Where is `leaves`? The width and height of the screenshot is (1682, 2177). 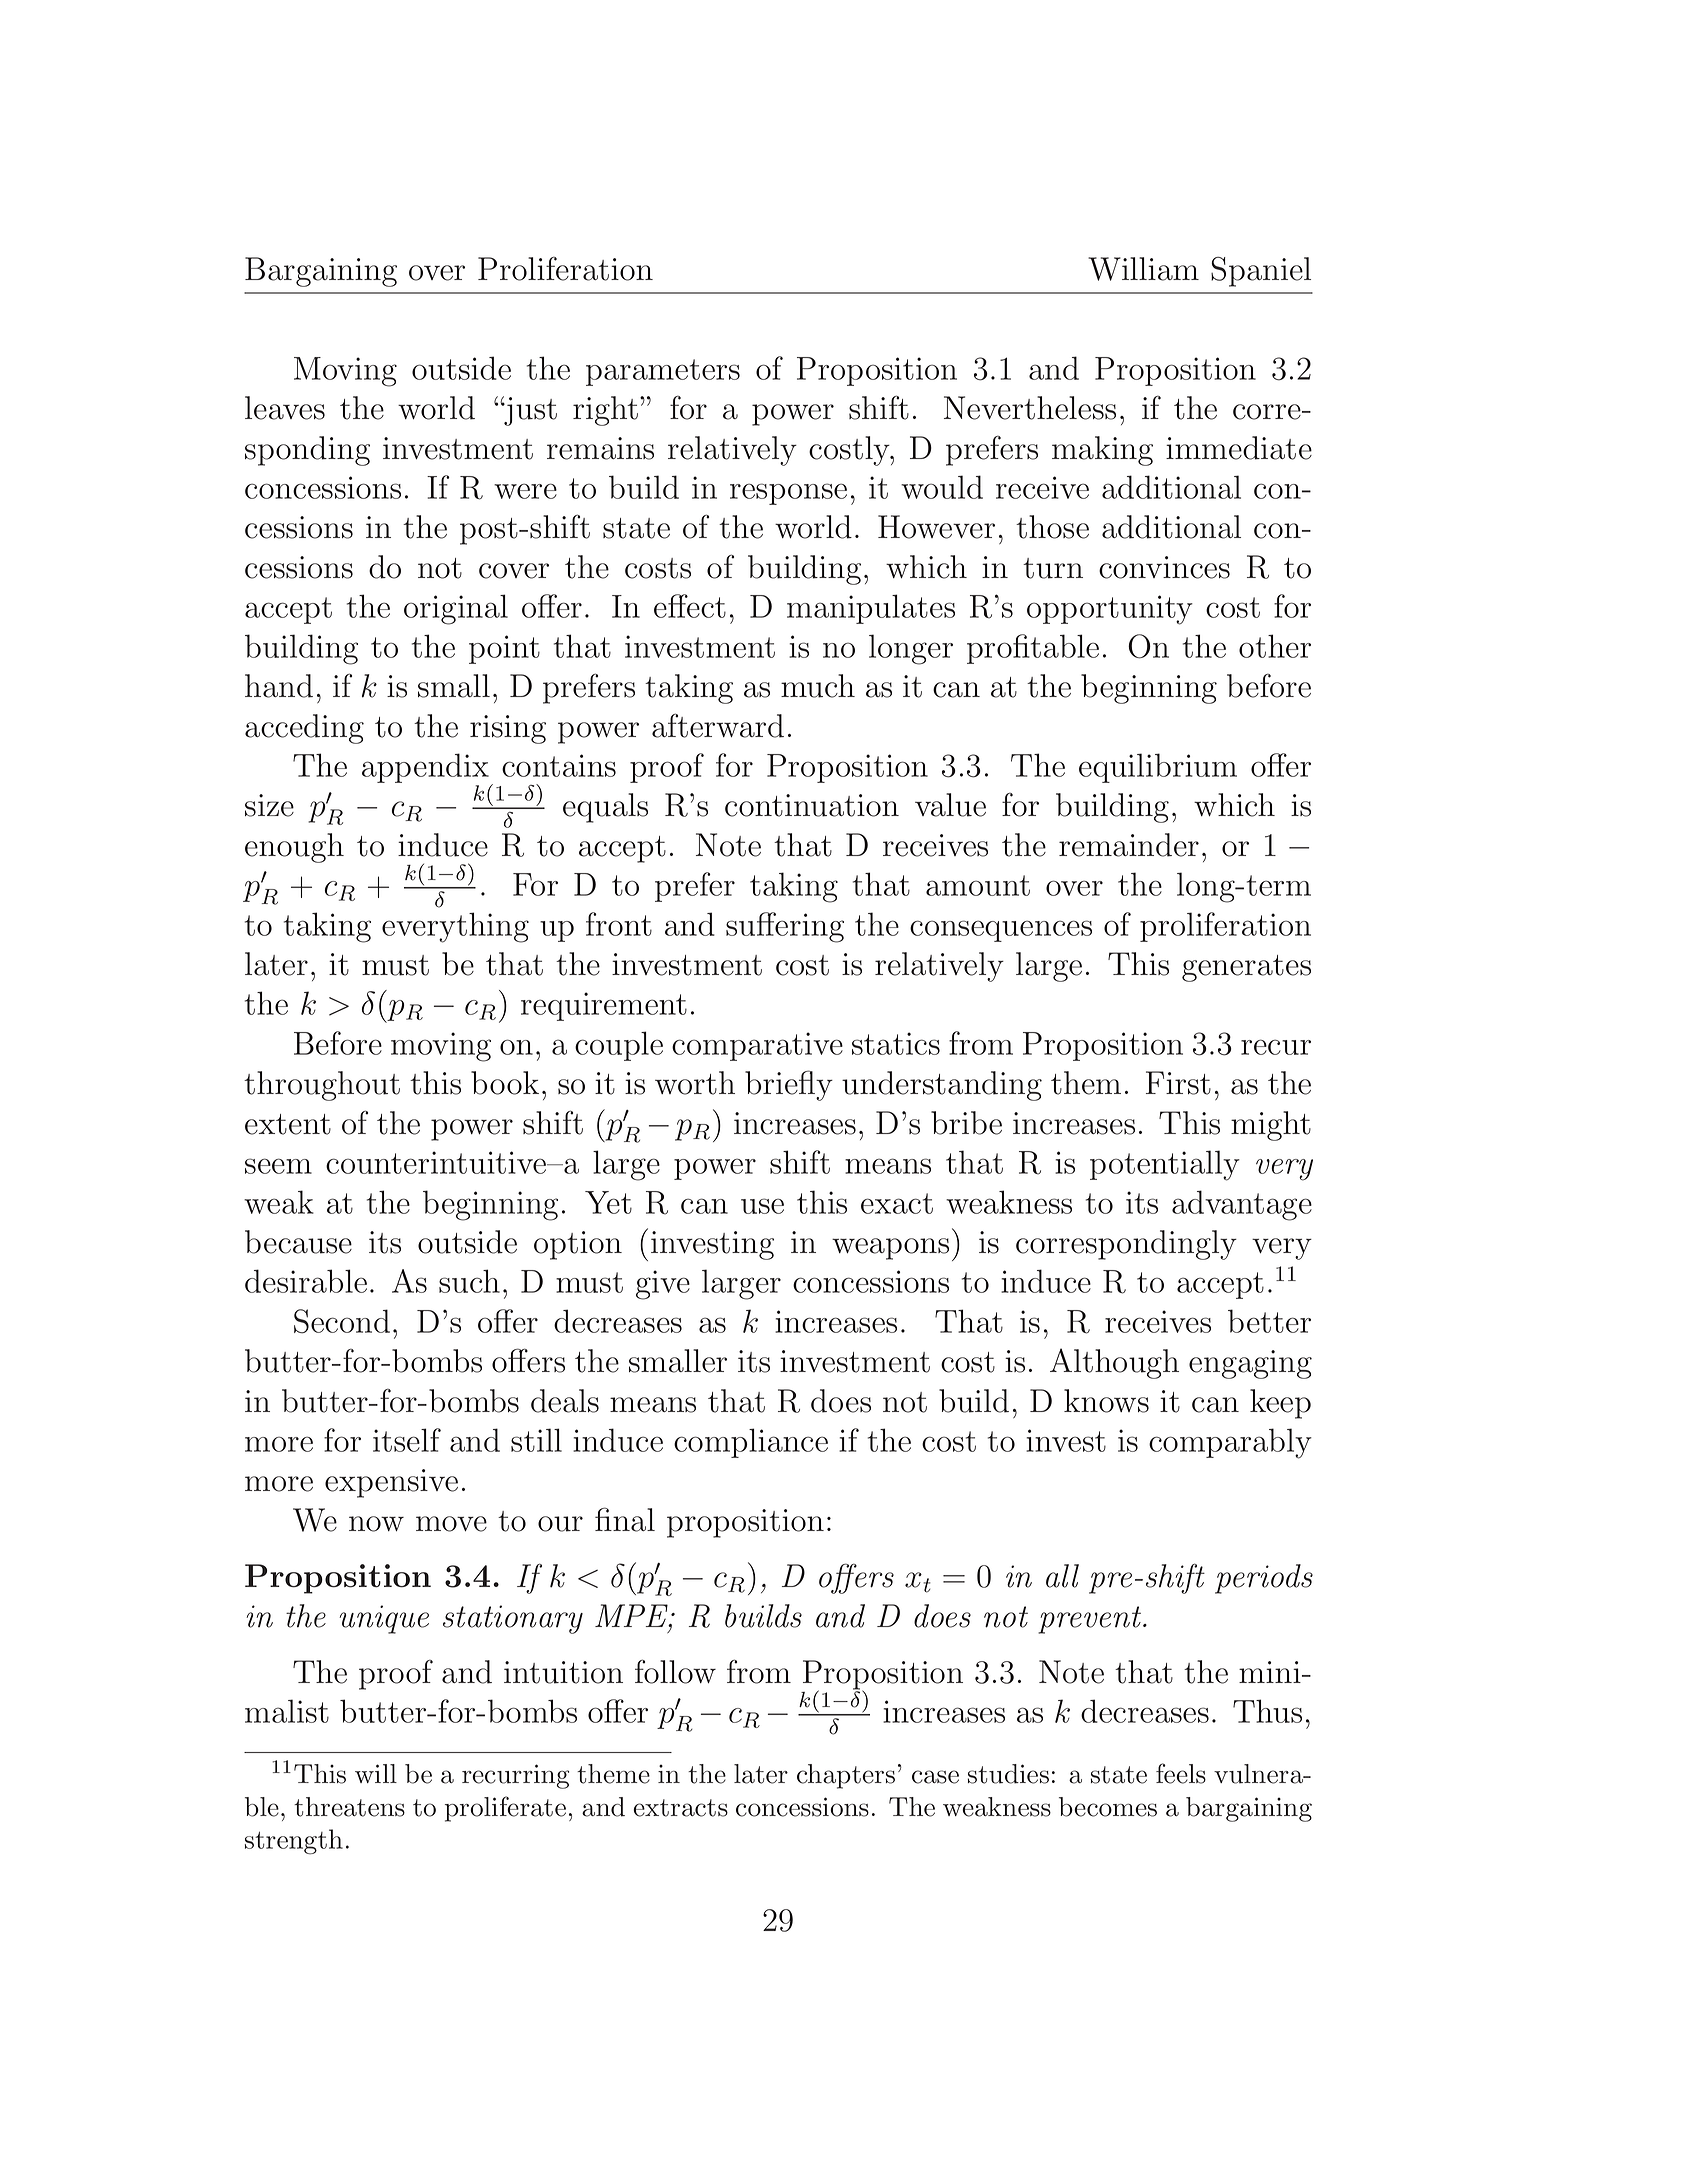 leaves is located at coordinates (285, 408).
